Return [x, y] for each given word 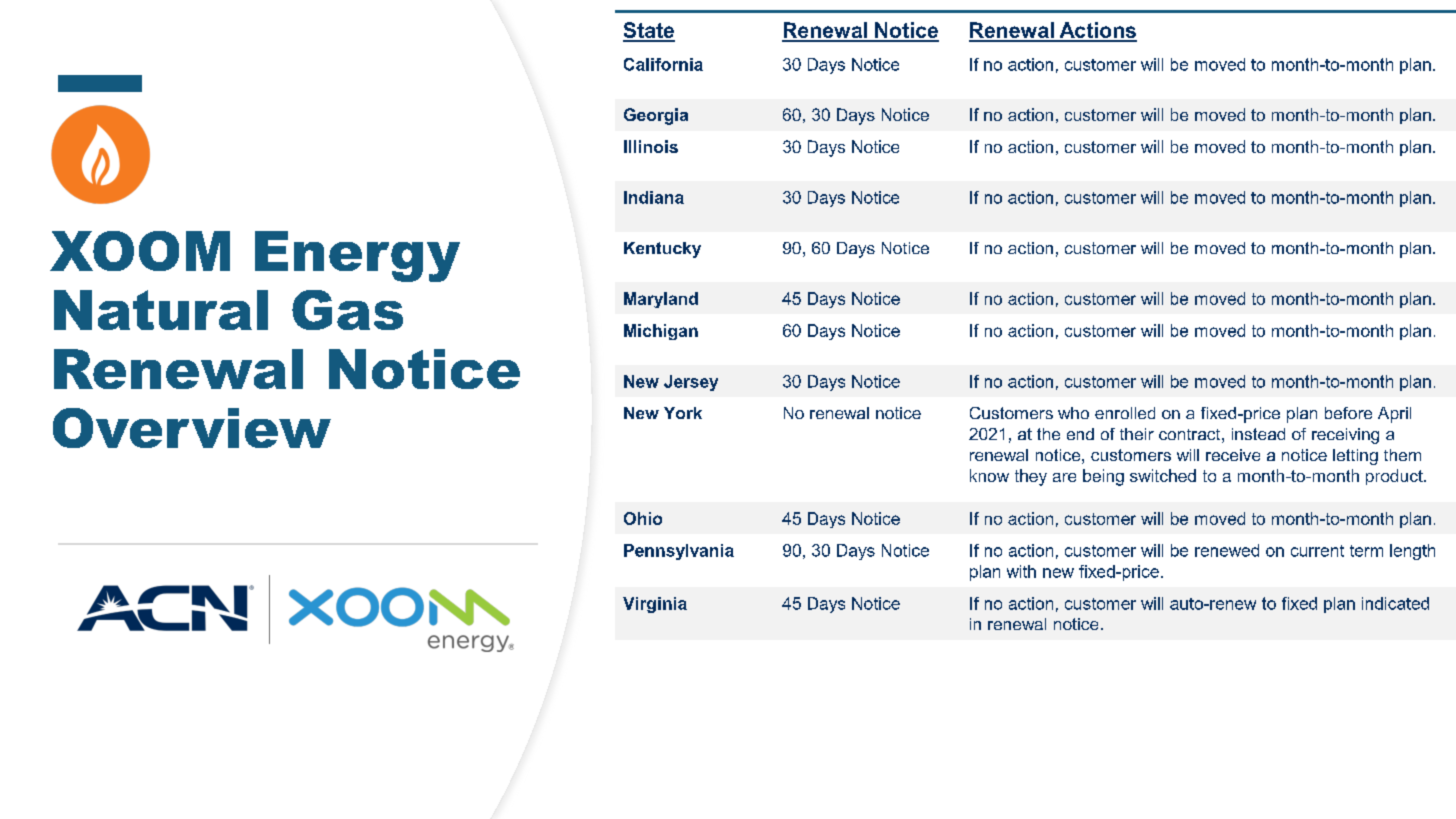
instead [1258, 434]
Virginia [655, 605]
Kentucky [662, 250]
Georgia [656, 116]
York [683, 413]
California [663, 64]
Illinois [651, 146]
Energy [357, 256]
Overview [192, 428]
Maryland [661, 300]
